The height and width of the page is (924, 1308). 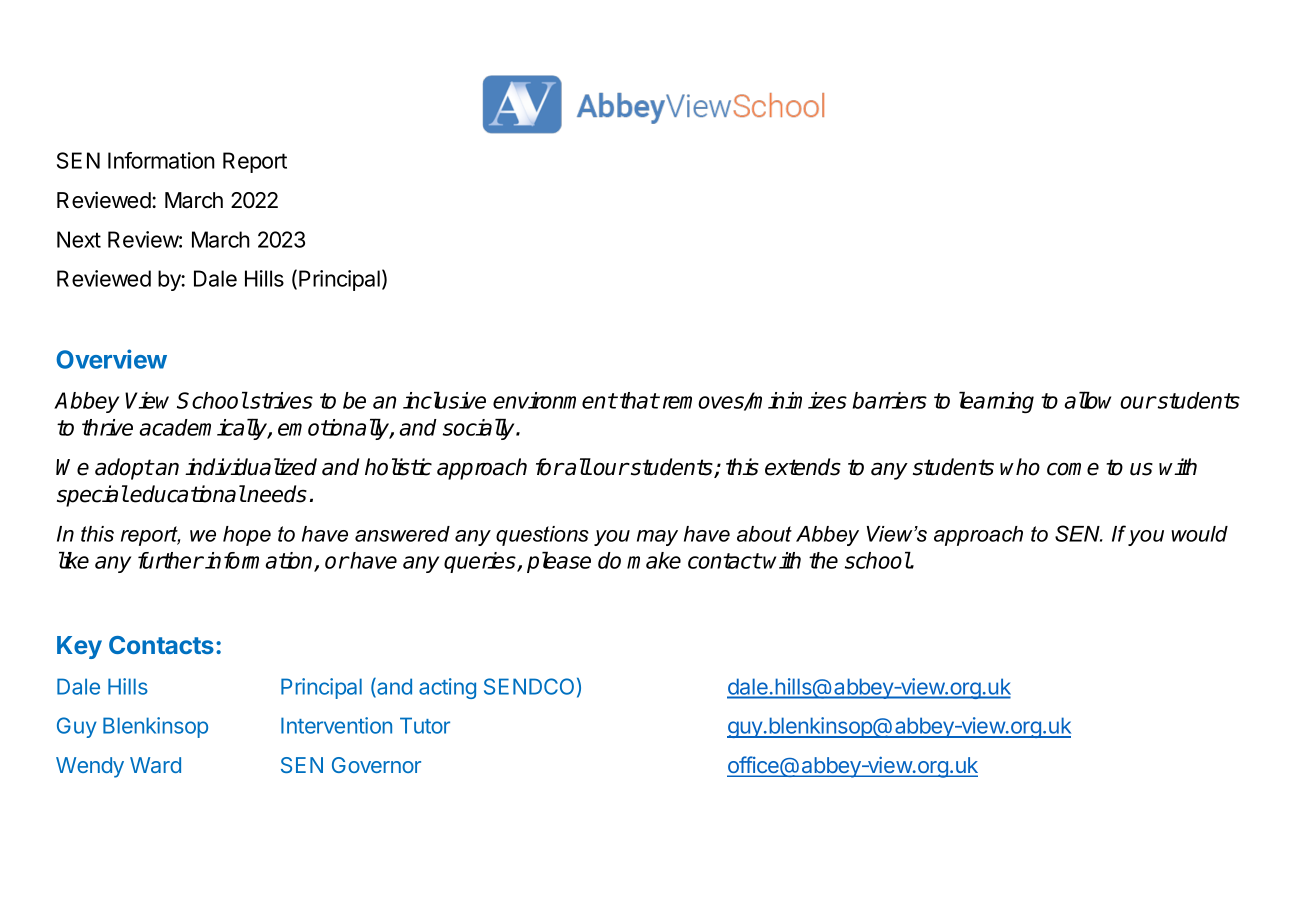 I want to click on that, so click(x=639, y=400).
